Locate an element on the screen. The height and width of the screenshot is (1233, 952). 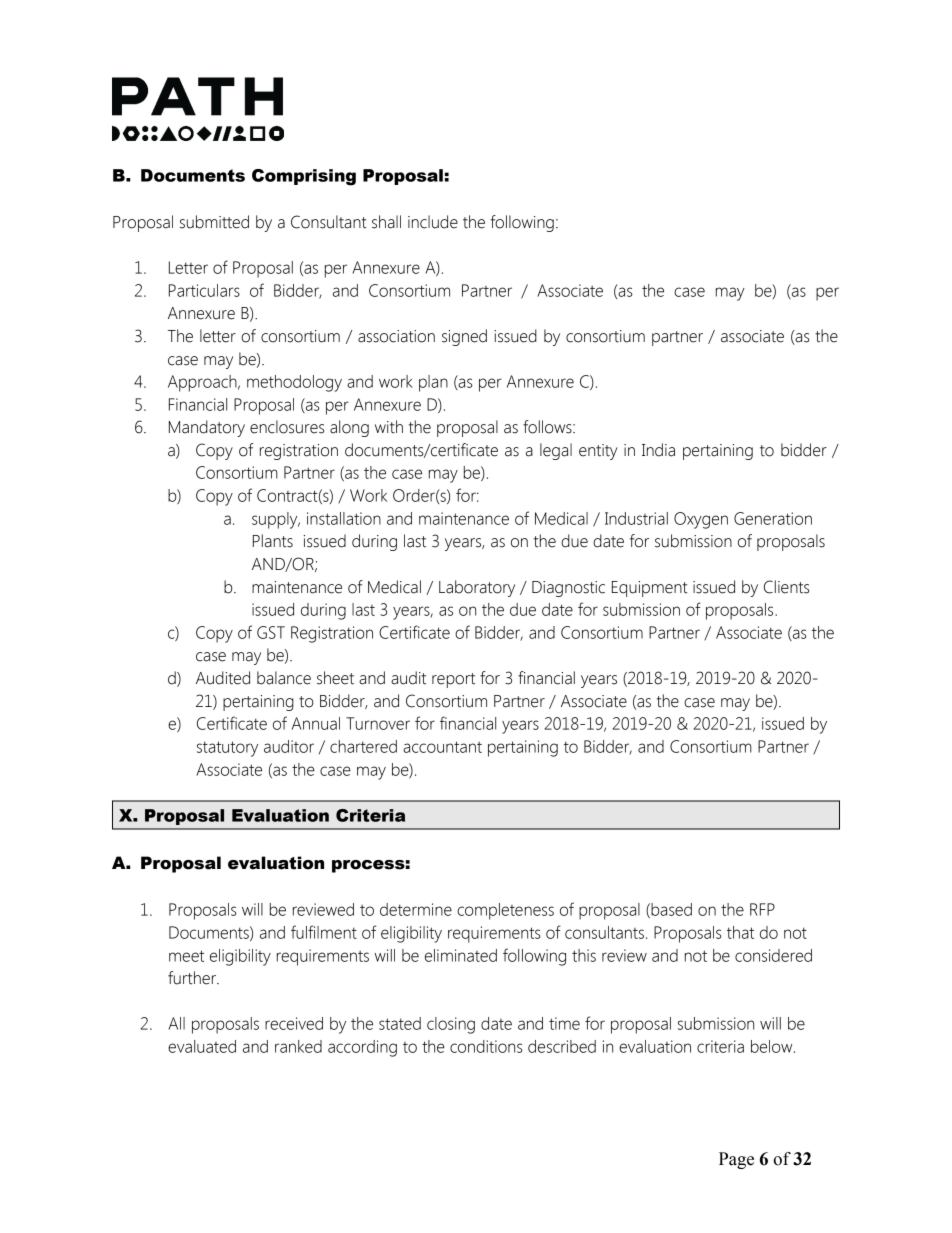
ranked is located at coordinates (298, 1046).
